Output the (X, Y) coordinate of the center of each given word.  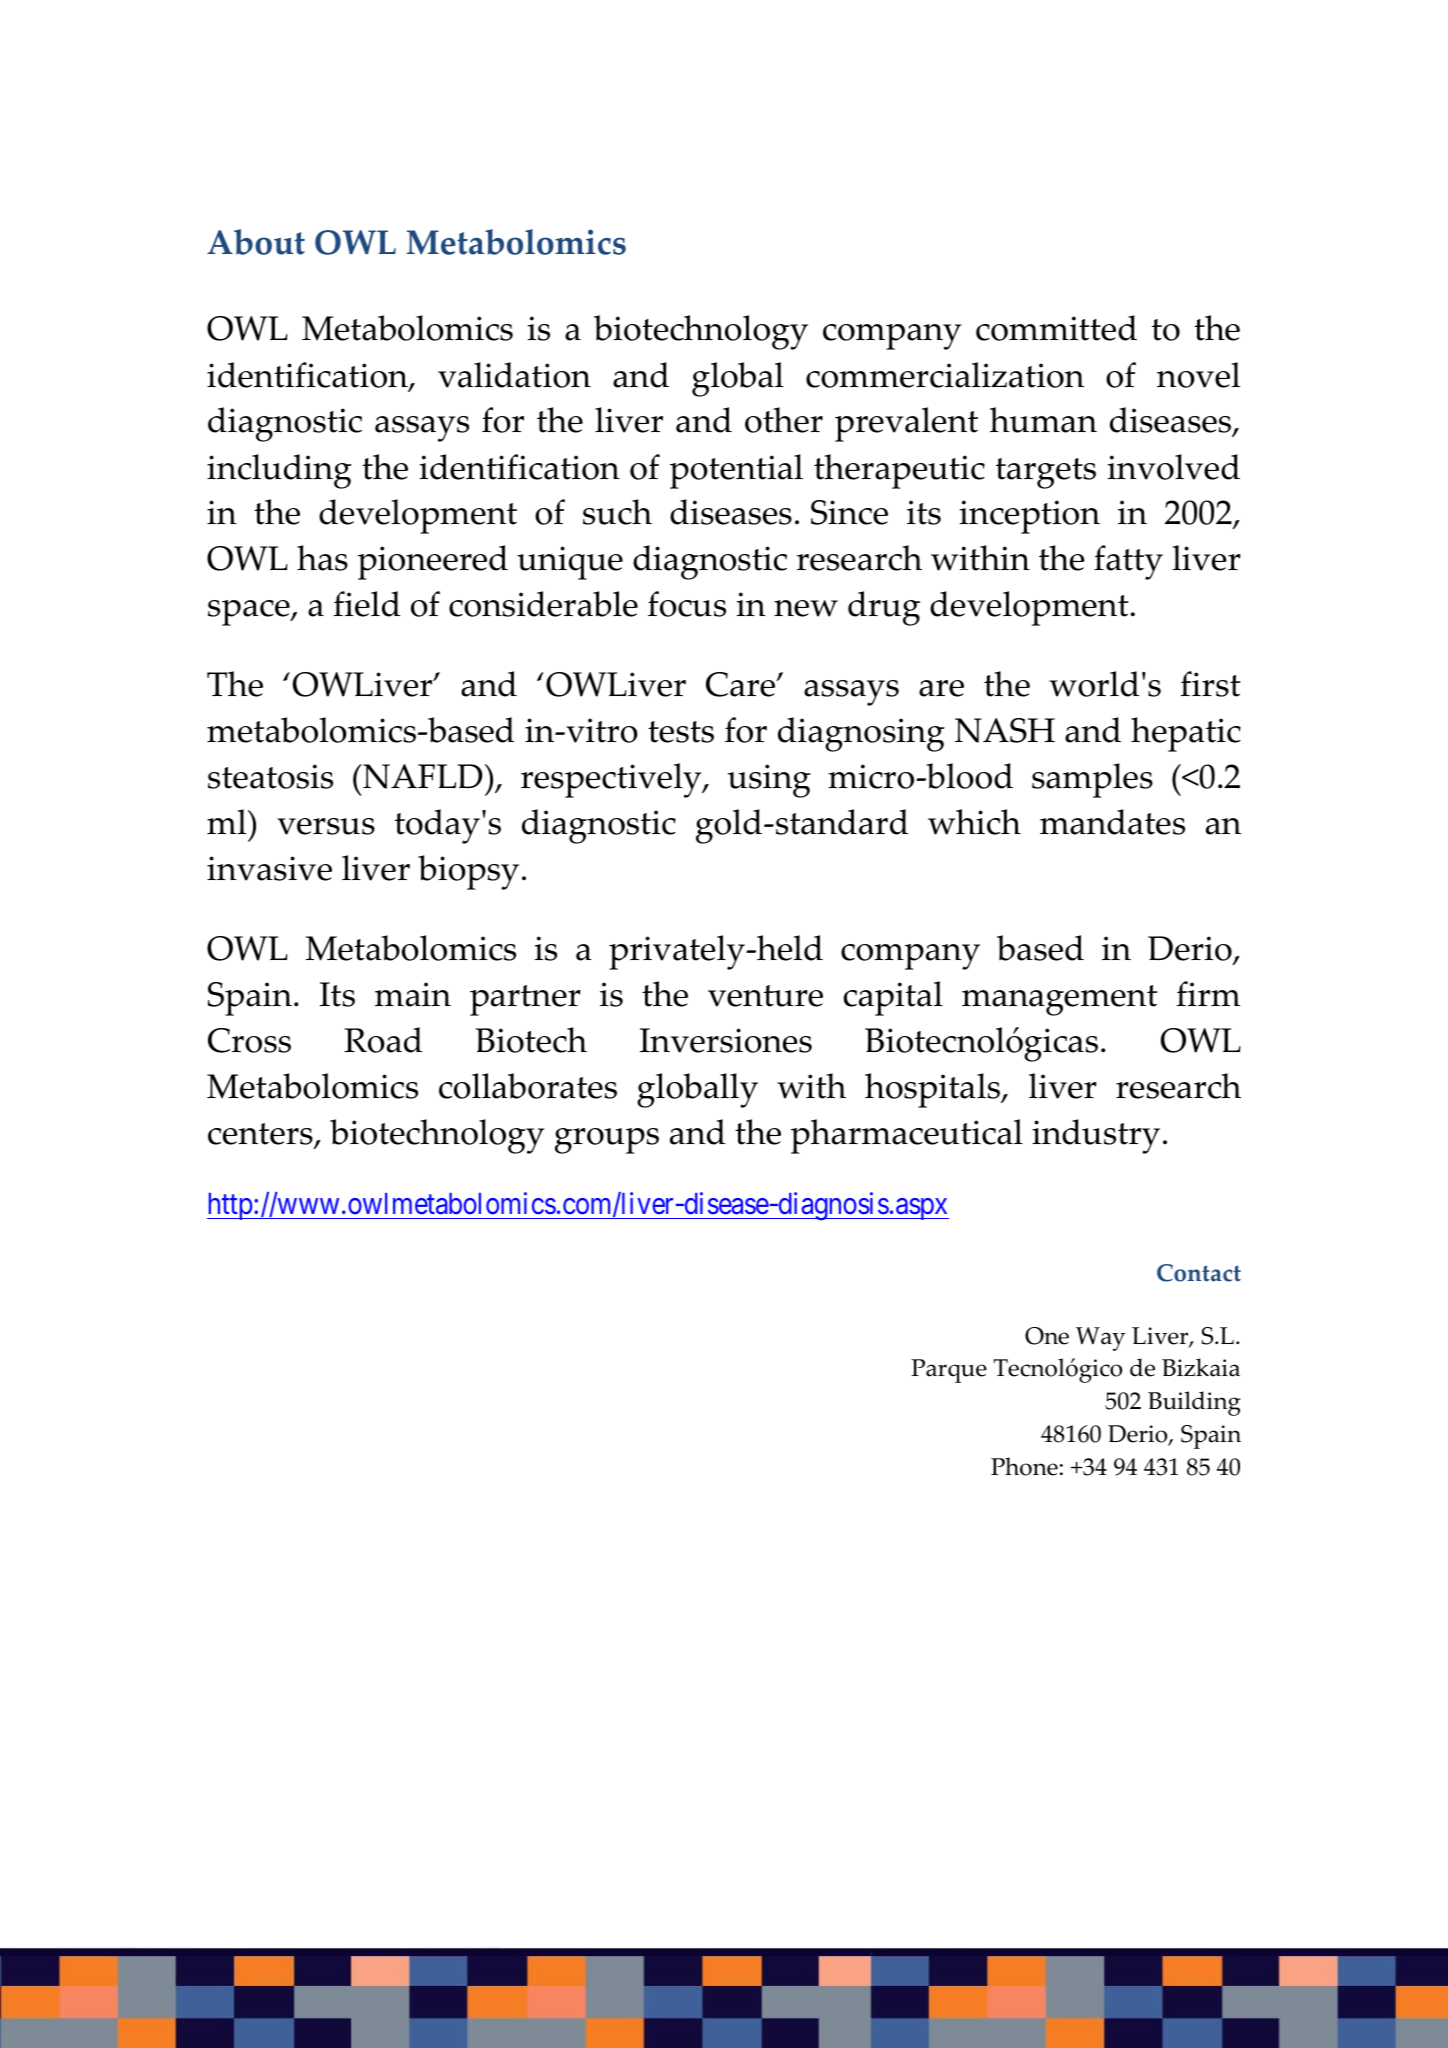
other (784, 420)
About (256, 242)
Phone (1024, 1466)
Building (1194, 1403)
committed (1056, 328)
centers (261, 1135)
